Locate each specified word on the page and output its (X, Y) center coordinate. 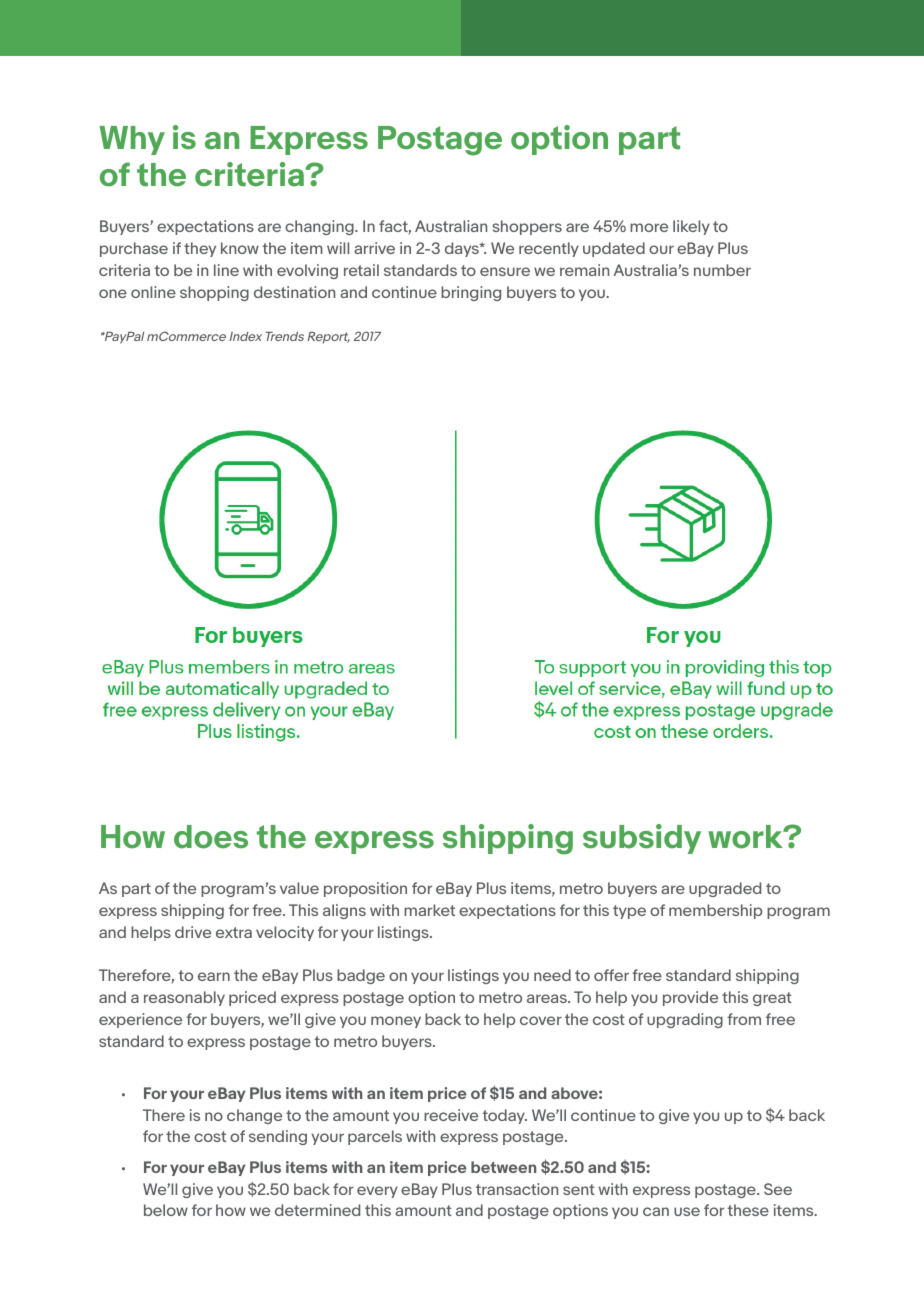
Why (132, 140)
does (211, 837)
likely (691, 227)
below (166, 1210)
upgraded (725, 889)
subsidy (642, 839)
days (463, 249)
